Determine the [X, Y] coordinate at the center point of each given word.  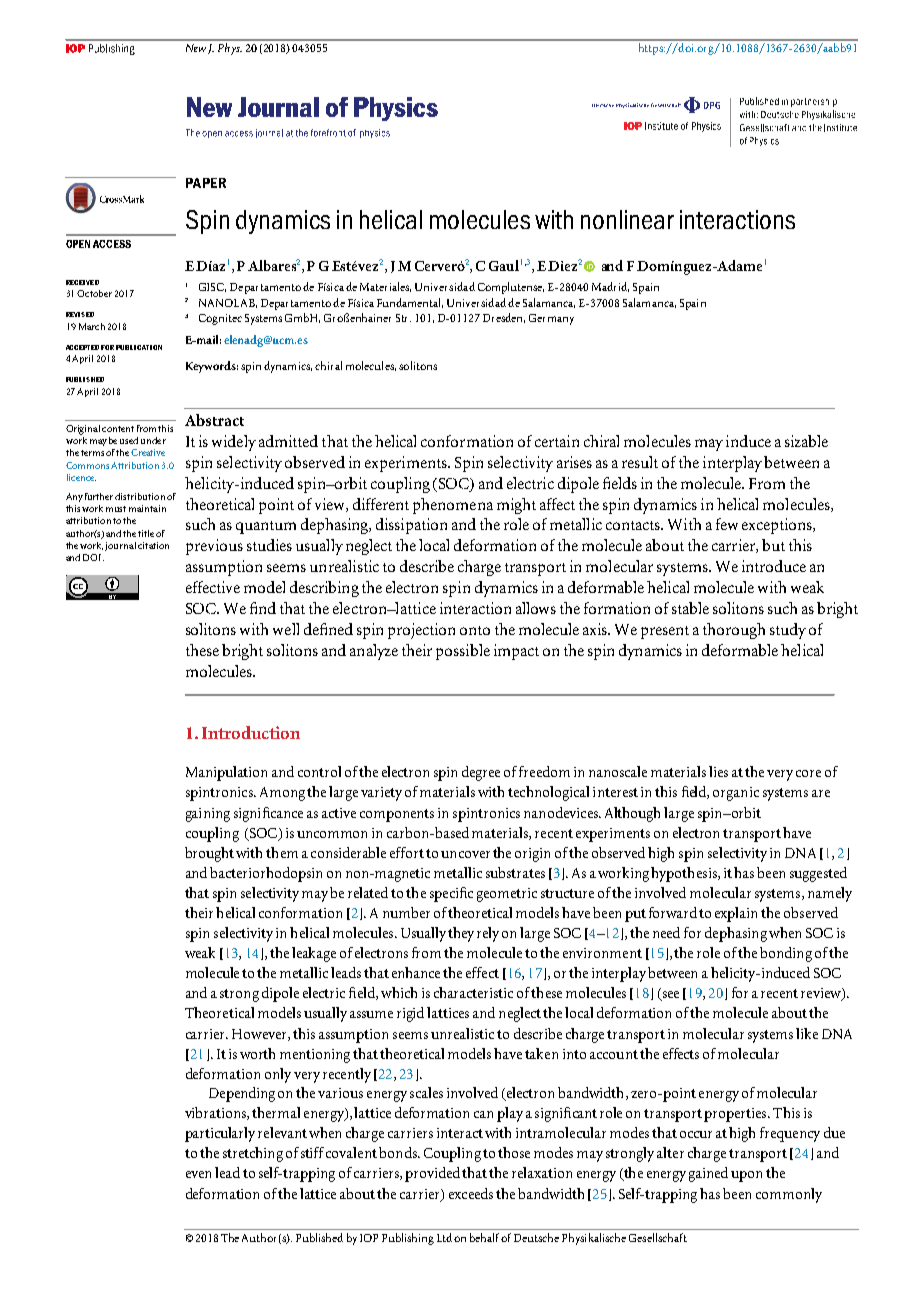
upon [746, 1176]
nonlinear [627, 219]
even [198, 1174]
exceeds [471, 1193]
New [196, 48]
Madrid [610, 287]
